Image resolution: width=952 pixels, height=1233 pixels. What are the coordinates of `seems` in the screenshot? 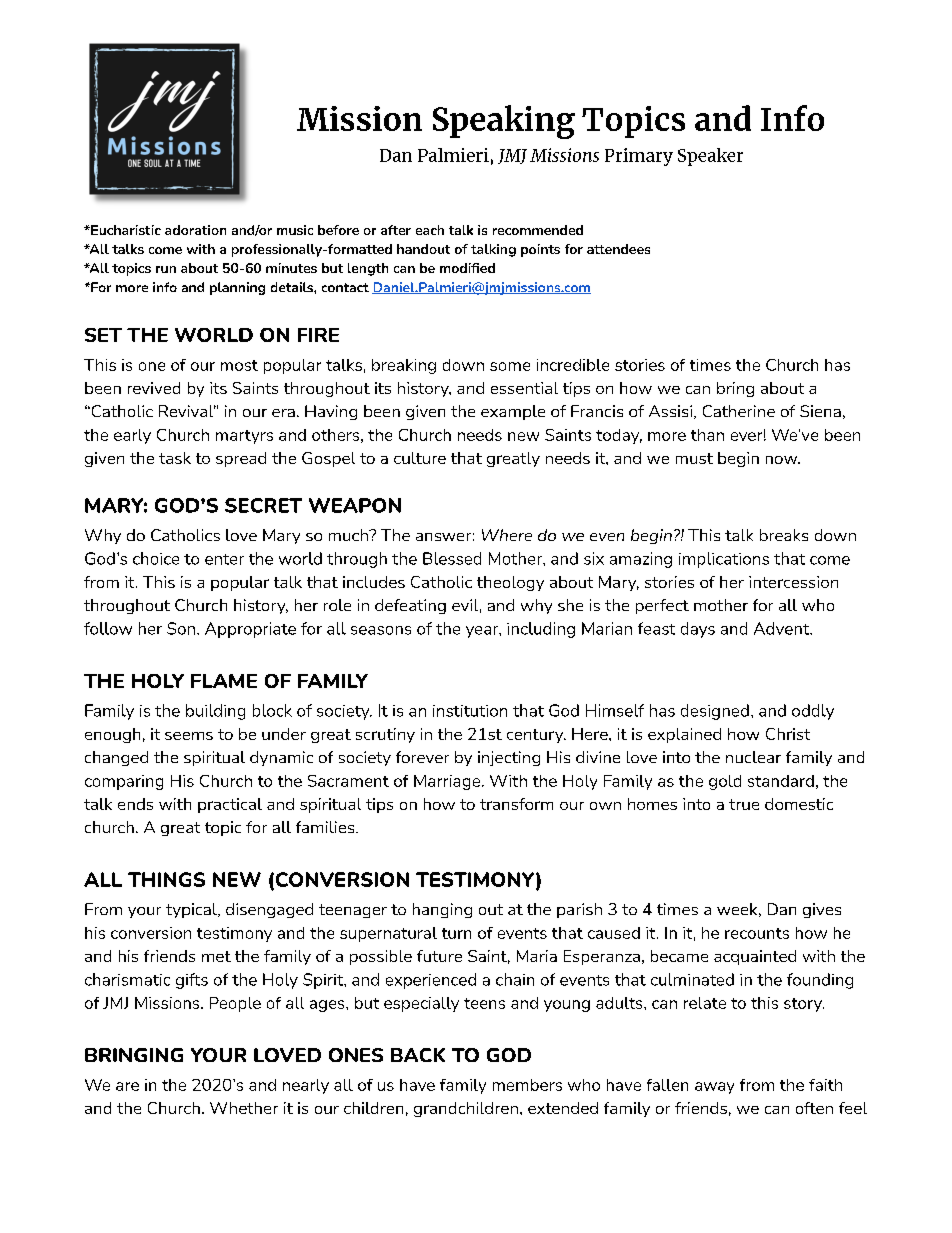 It's located at (189, 736).
